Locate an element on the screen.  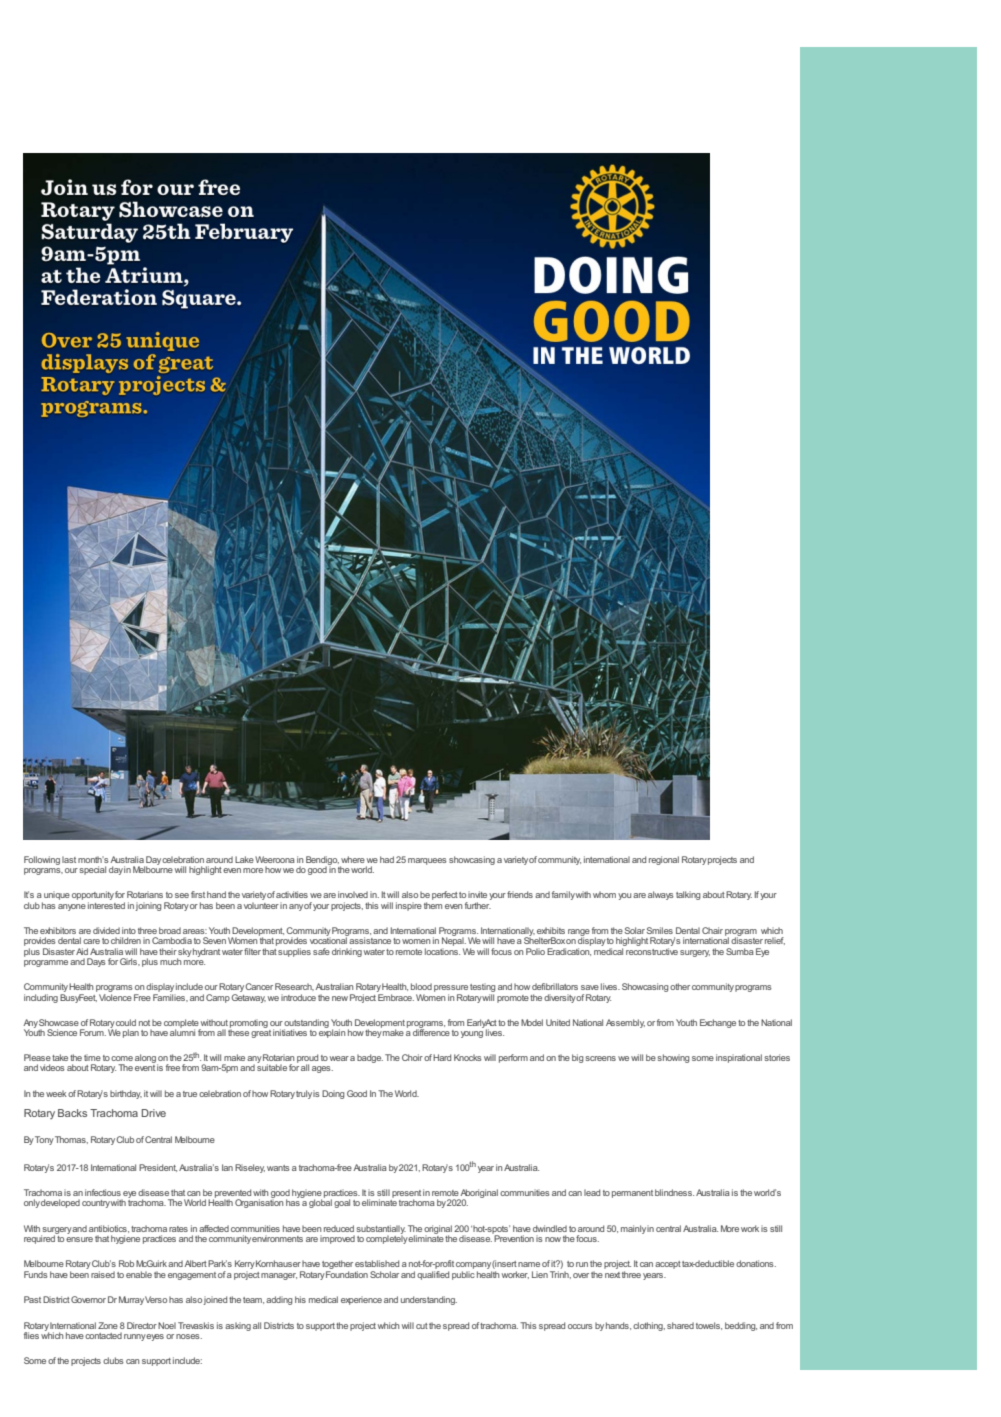
present is located at coordinates (406, 1195).
